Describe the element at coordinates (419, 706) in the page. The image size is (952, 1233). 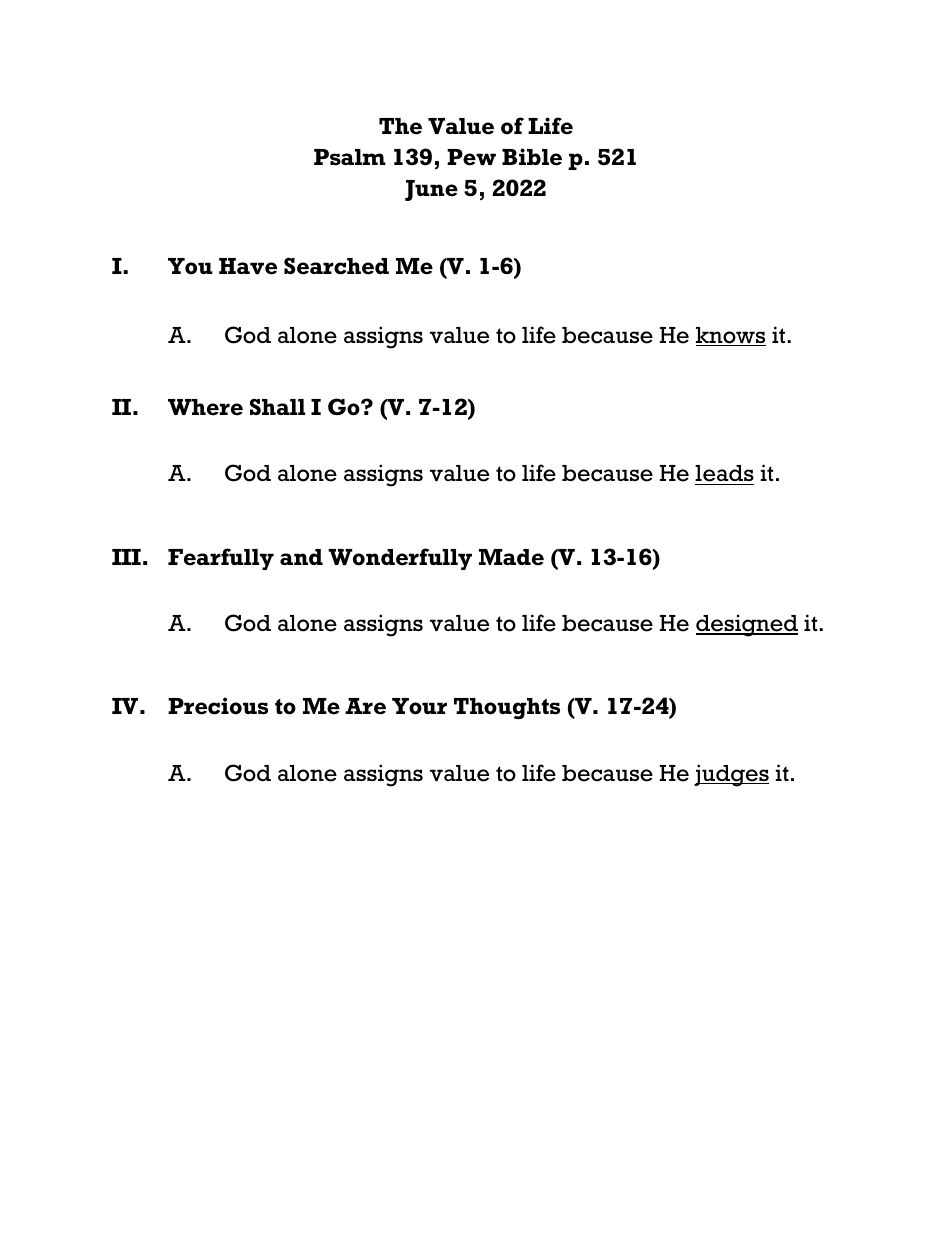
I see `Your` at that location.
